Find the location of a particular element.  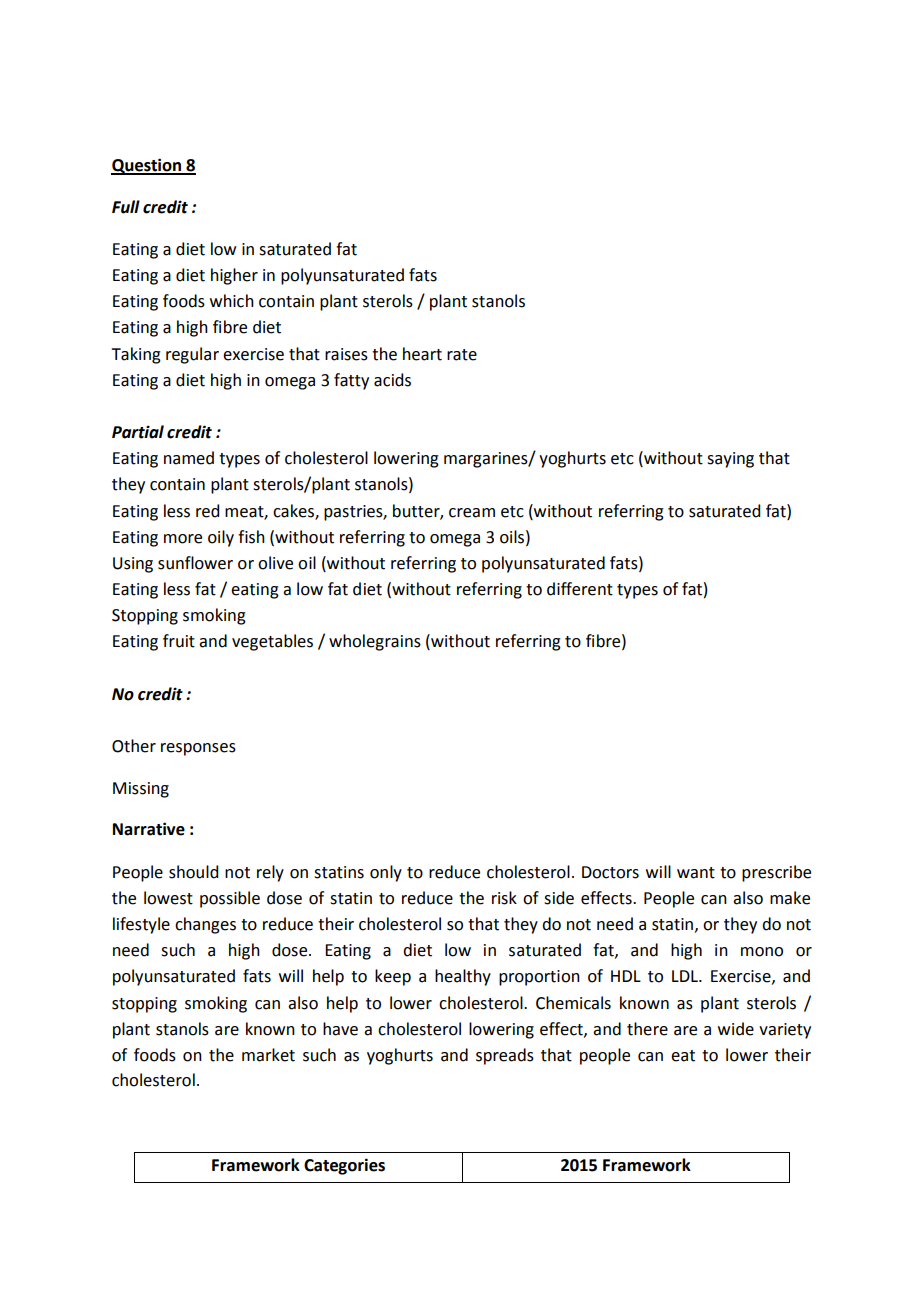

saying is located at coordinates (730, 460).
